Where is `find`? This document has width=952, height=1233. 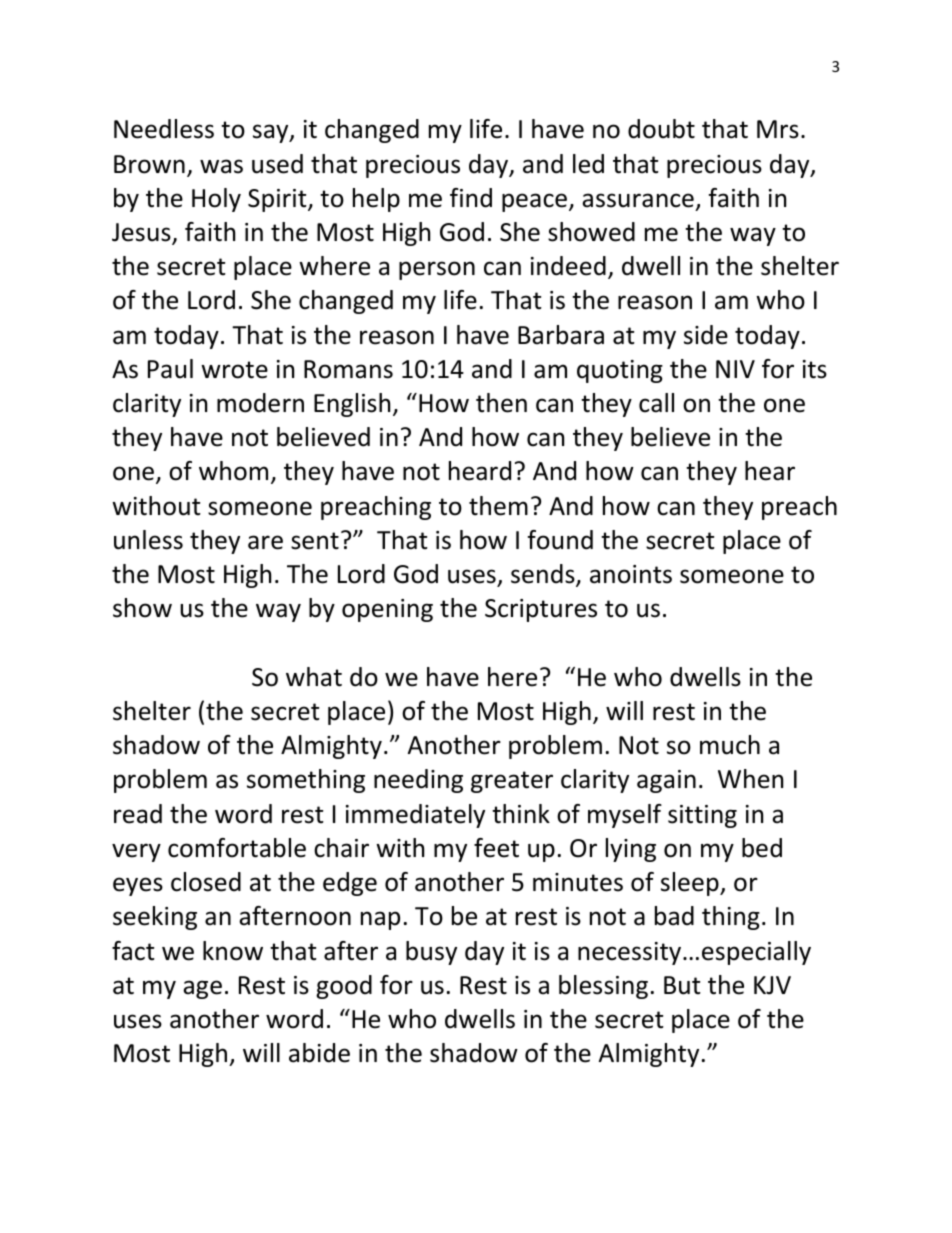 find is located at coordinates (471, 198).
